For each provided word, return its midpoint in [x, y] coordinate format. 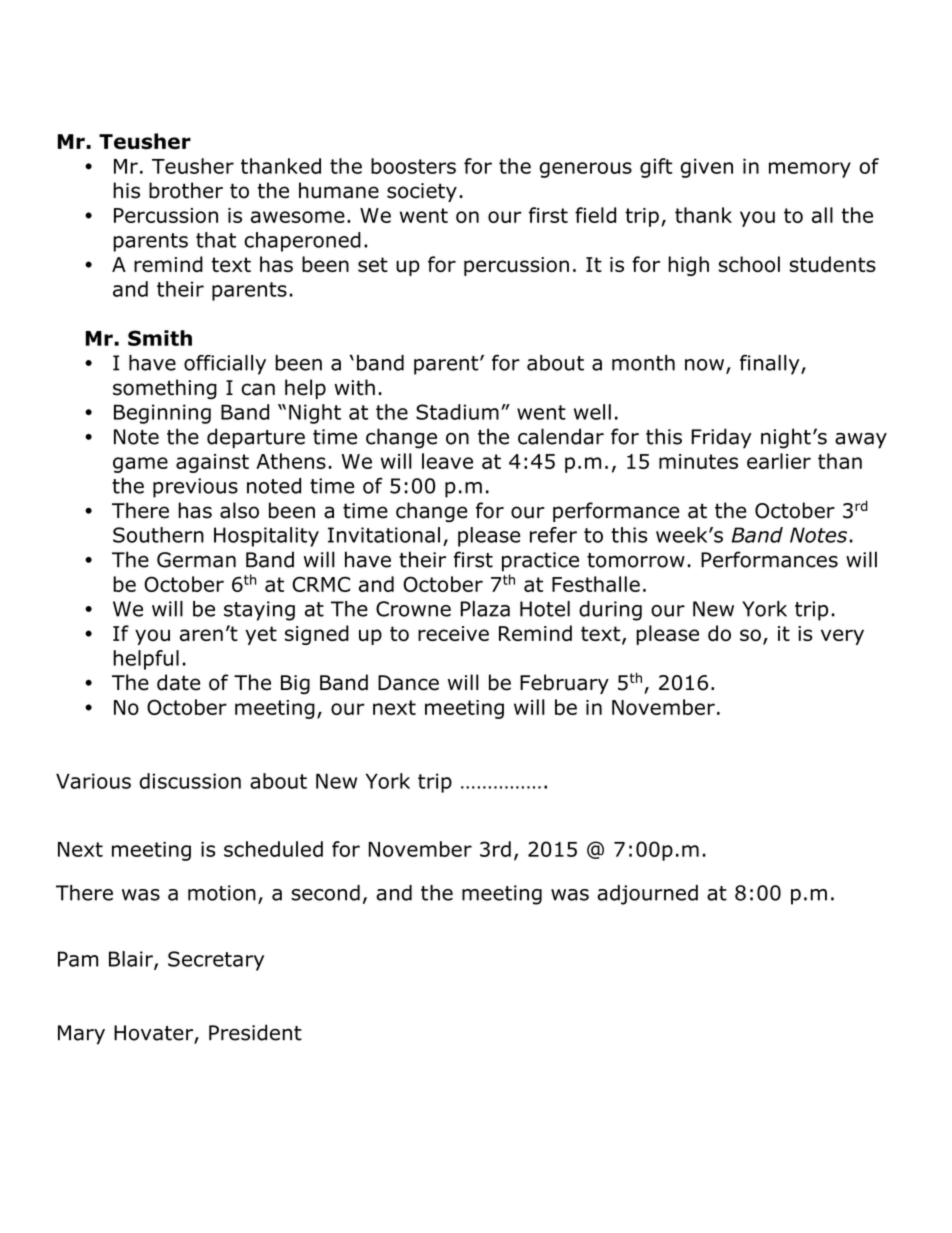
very [842, 637]
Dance [408, 683]
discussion [190, 781]
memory [810, 170]
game [140, 465]
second [325, 893]
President [255, 1032]
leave [447, 461]
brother [186, 190]
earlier [779, 461]
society [422, 192]
